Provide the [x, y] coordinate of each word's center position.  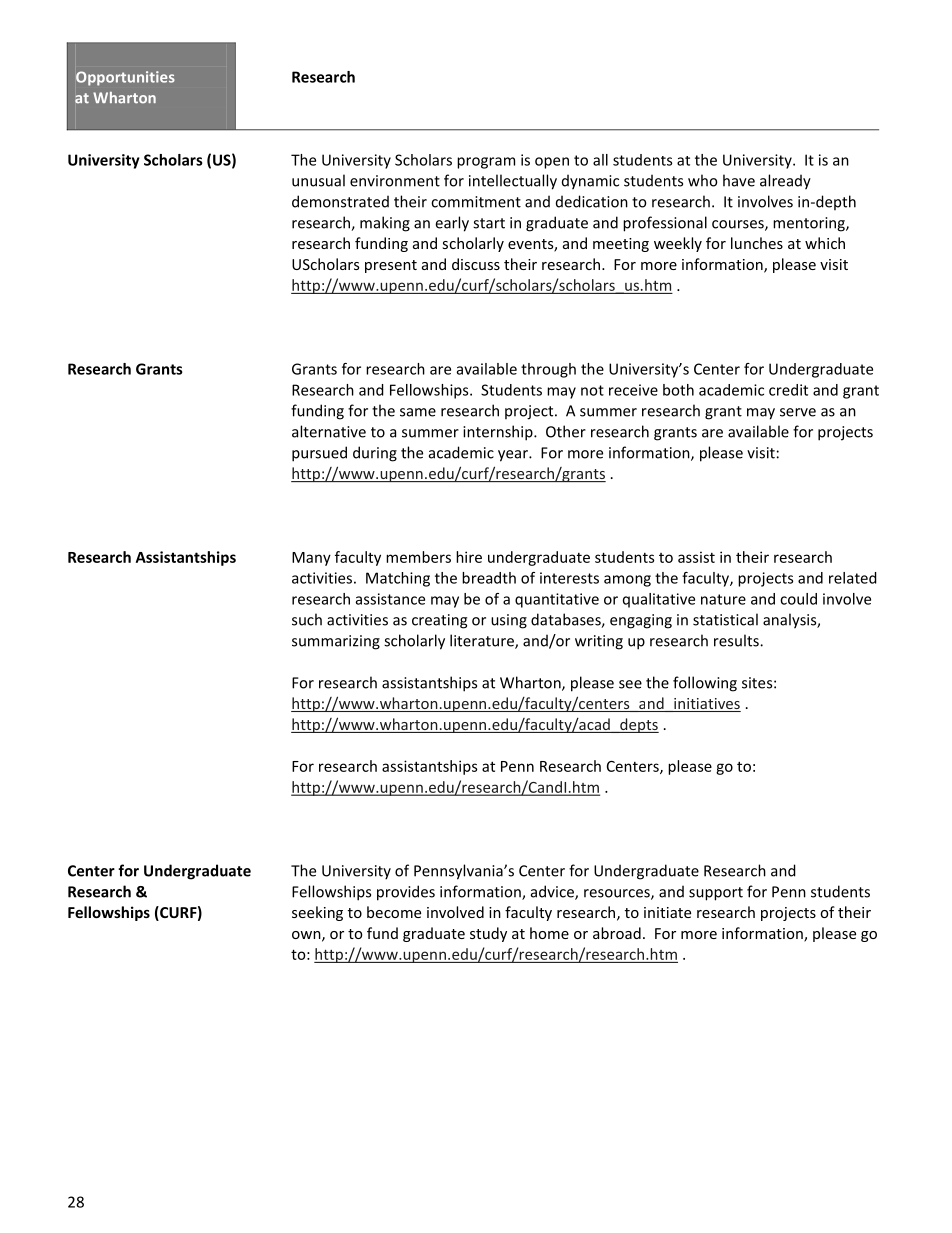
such [307, 619]
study [488, 934]
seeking [317, 913]
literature [483, 641]
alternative [329, 431]
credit [788, 390]
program [486, 163]
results [737, 640]
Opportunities [125, 78]
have [739, 180]
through [548, 370]
